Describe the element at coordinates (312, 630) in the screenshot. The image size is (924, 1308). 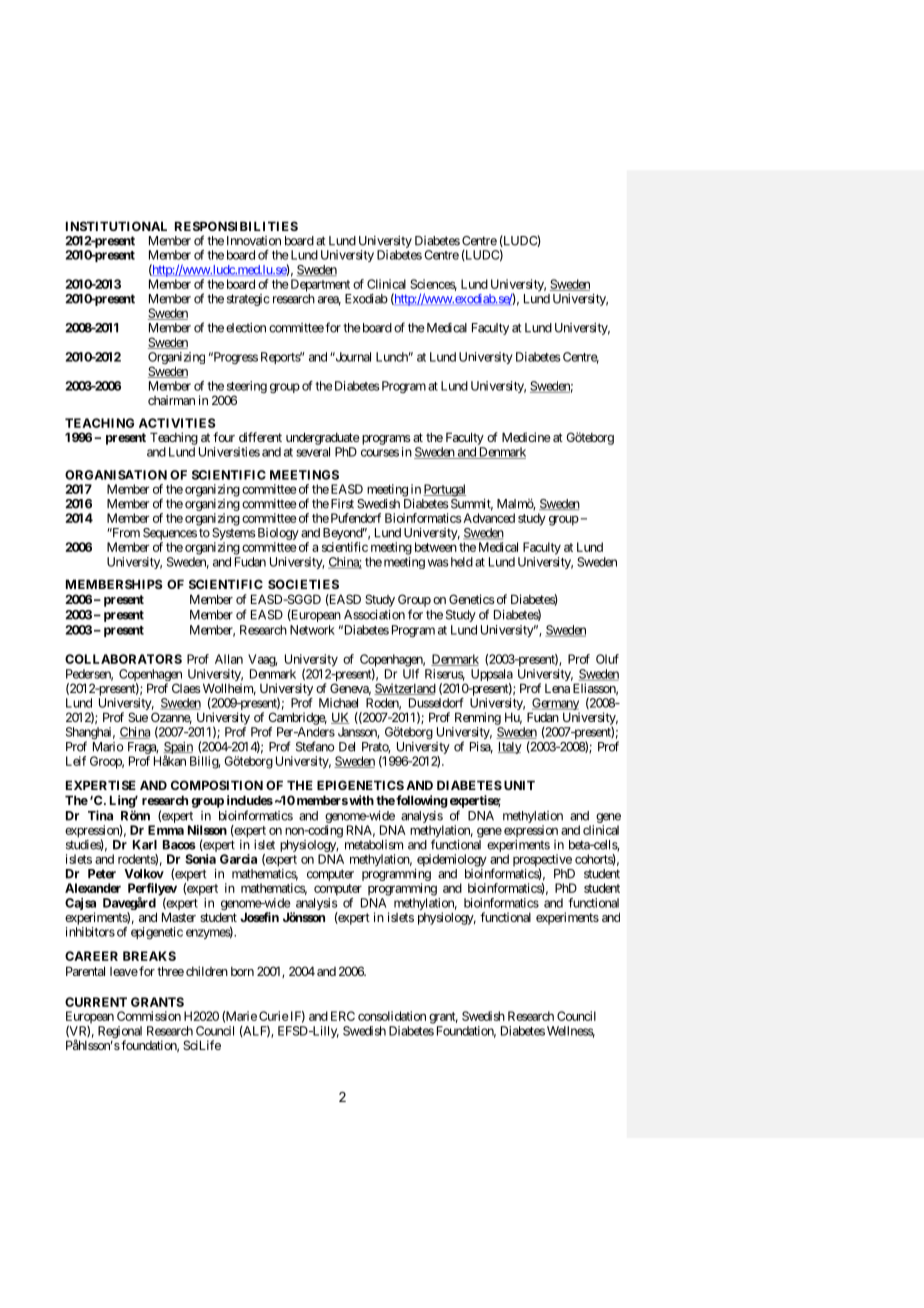
I see `Network` at that location.
